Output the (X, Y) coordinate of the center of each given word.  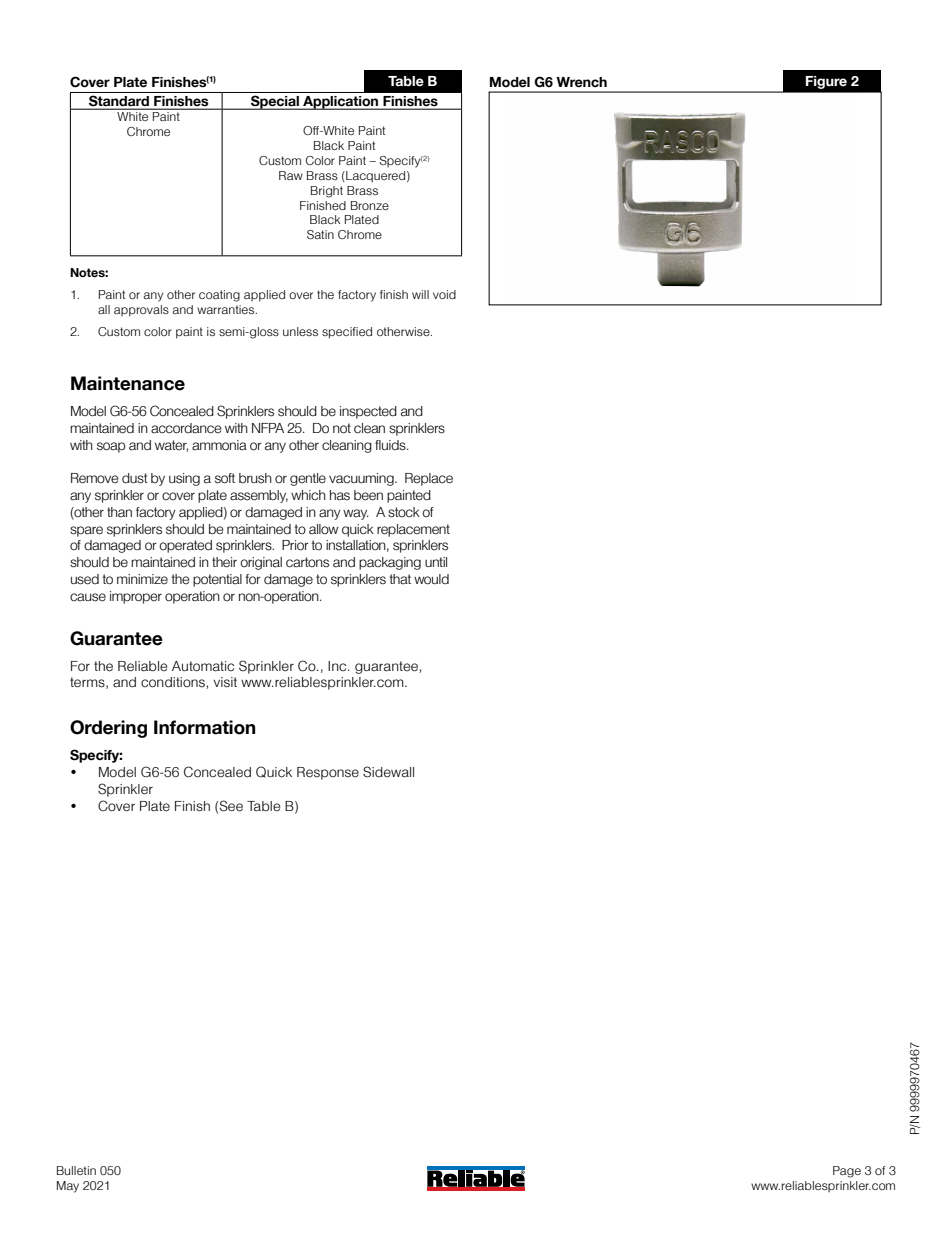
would (431, 579)
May (68, 1187)
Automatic (203, 666)
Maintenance (128, 383)
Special (275, 102)
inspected (368, 412)
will (420, 294)
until (436, 562)
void (444, 294)
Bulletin (76, 1170)
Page (847, 1172)
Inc (338, 666)
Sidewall (388, 772)
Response (328, 773)
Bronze (370, 205)
